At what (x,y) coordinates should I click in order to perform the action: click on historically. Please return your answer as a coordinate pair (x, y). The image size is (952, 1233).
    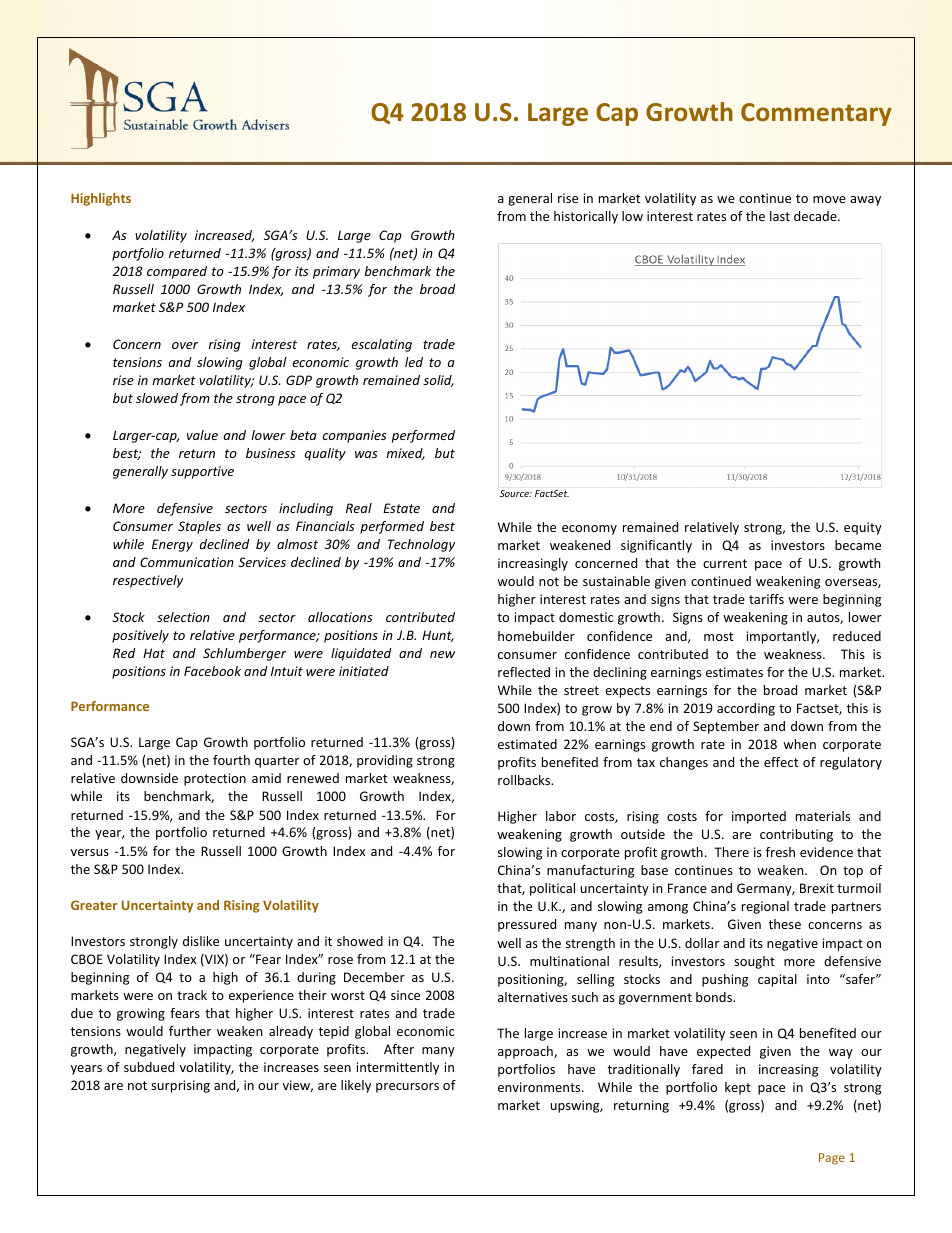
    Looking at the image, I should click on (586, 217).
